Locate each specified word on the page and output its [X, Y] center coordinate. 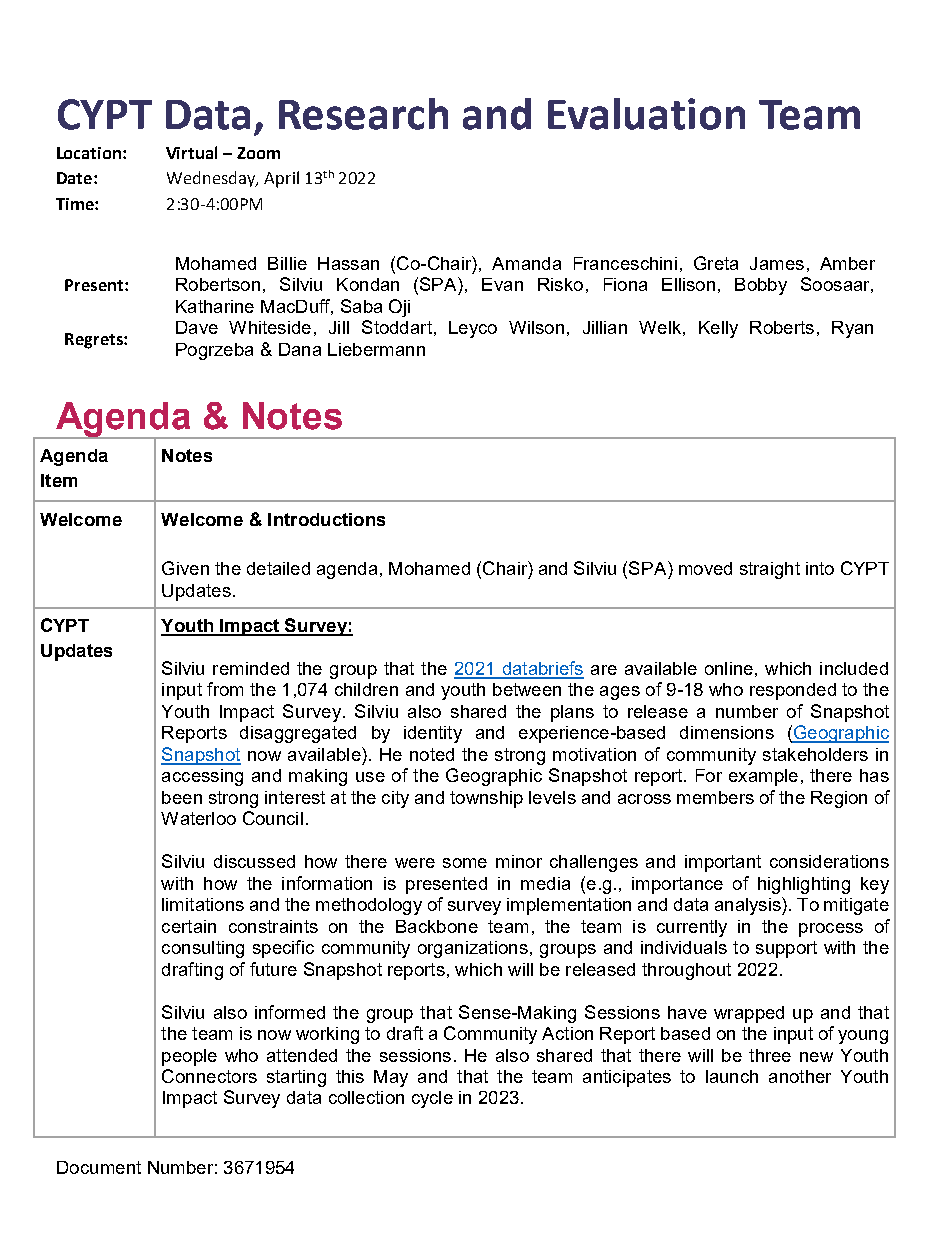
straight [770, 570]
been [182, 797]
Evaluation [646, 114]
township [486, 799]
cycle [432, 1099]
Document [99, 1167]
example [763, 777]
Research [363, 114]
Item [59, 480]
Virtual [191, 152]
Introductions [326, 519]
